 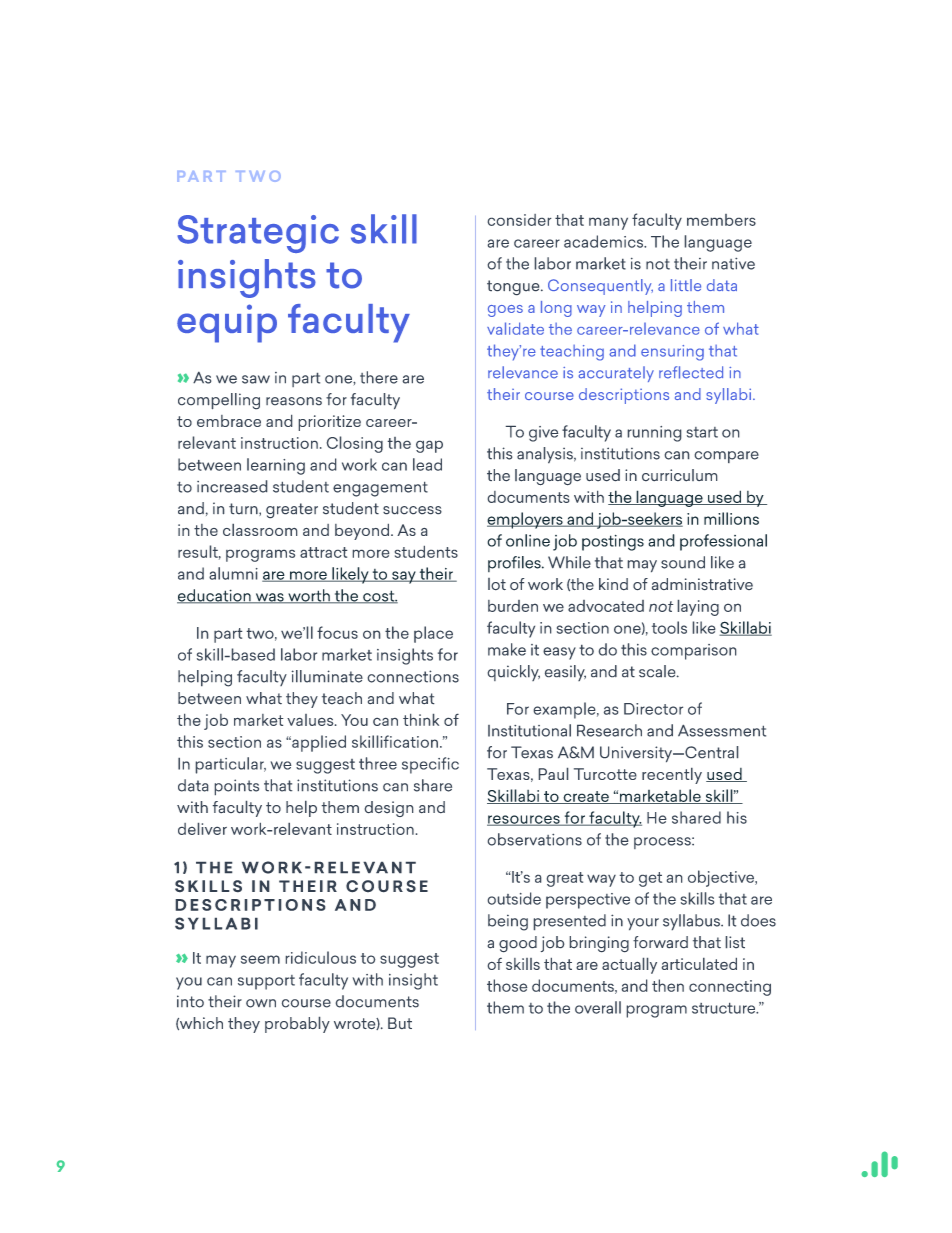 I want to click on Assessment, so click(x=722, y=731).
